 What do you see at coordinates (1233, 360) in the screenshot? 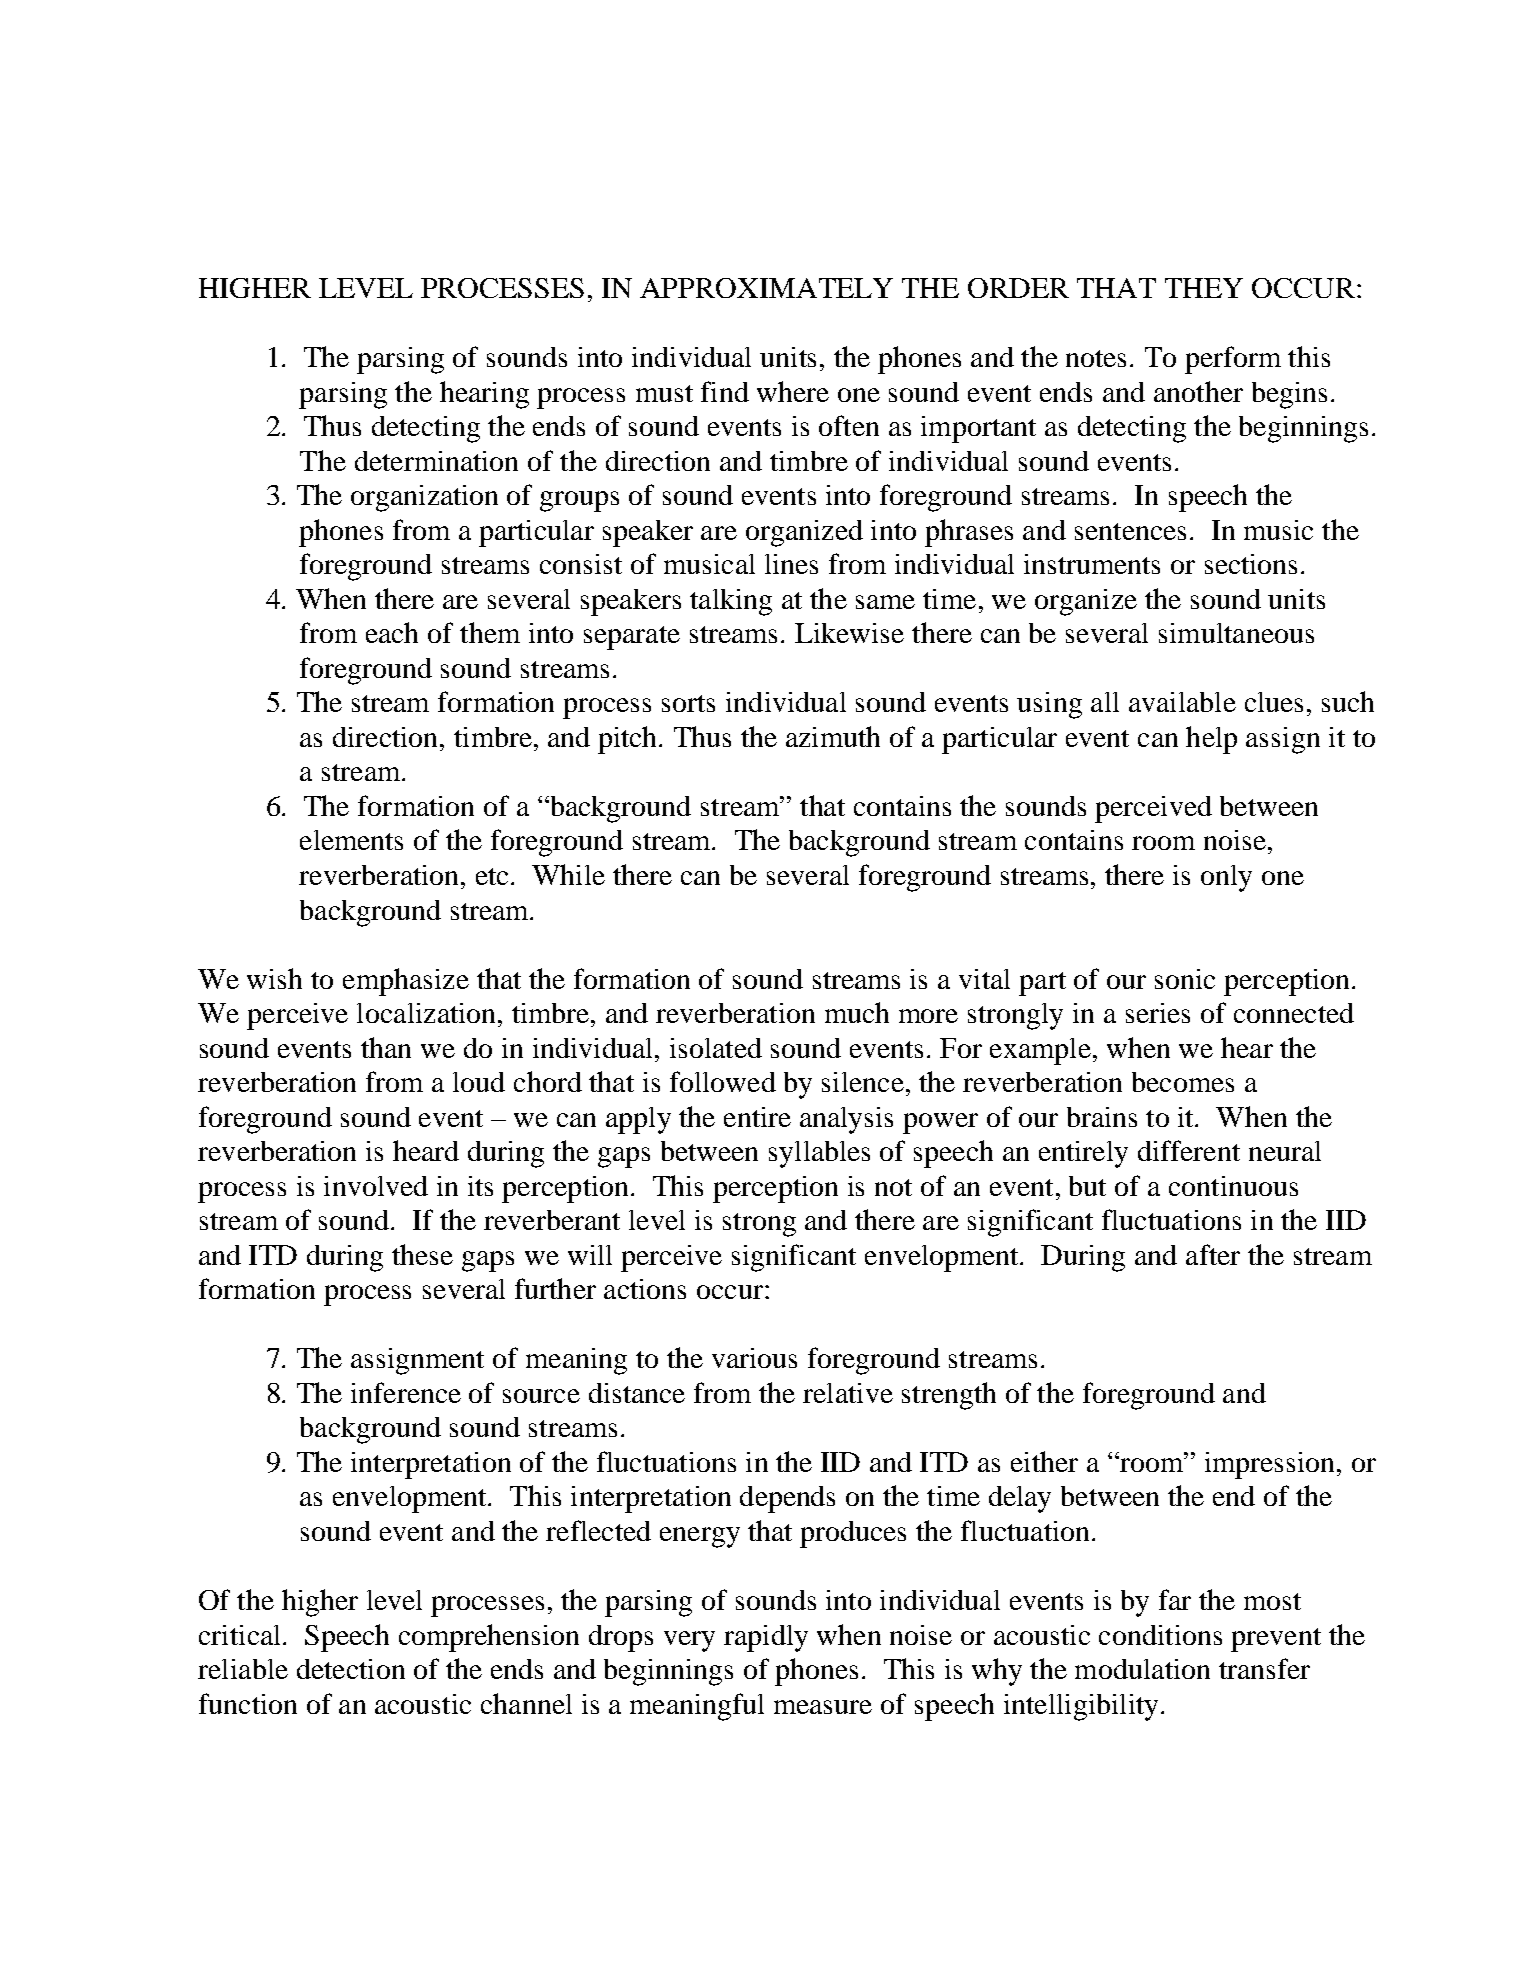
I see `perform` at bounding box center [1233, 360].
